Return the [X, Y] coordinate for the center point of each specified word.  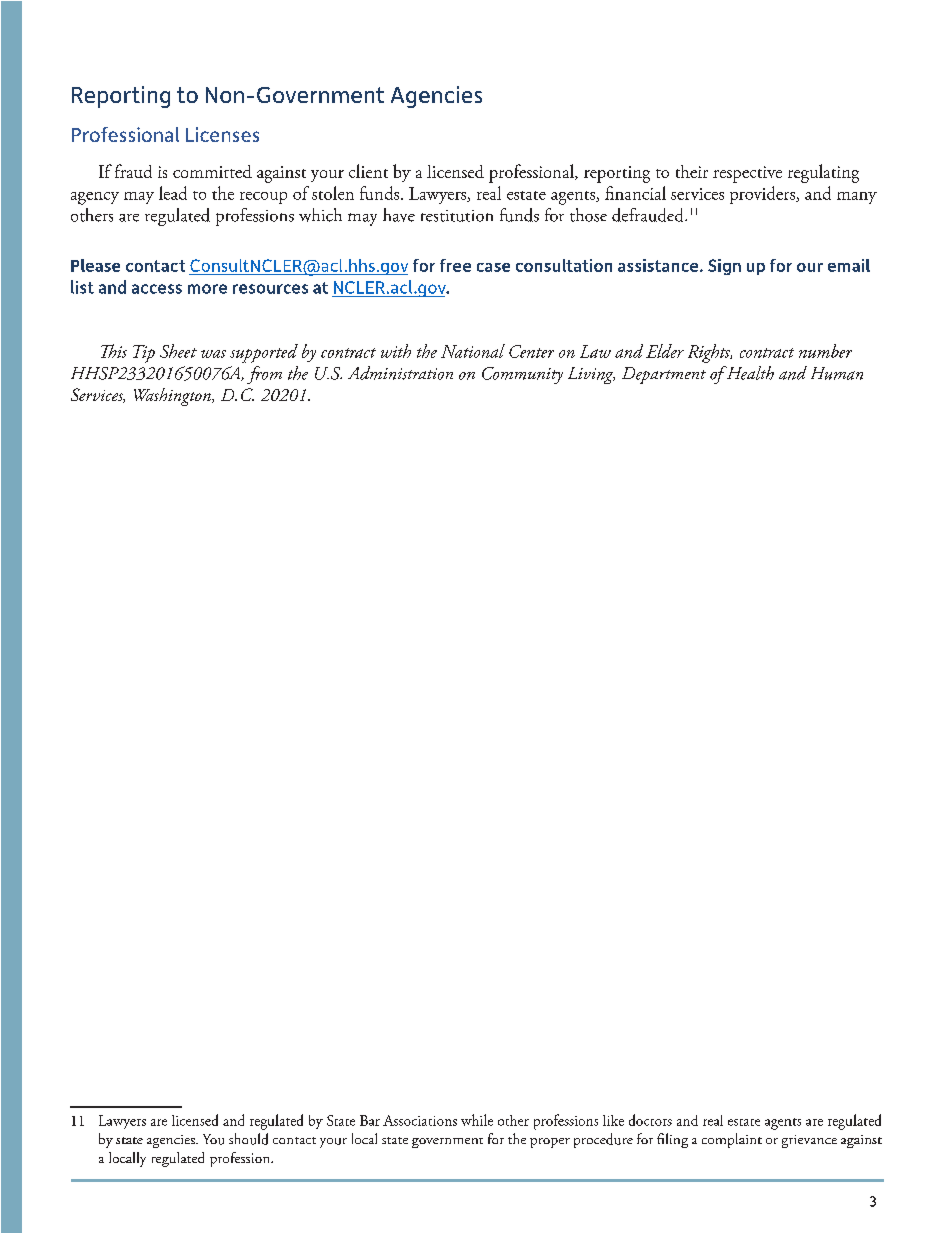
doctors [650, 1120]
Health [749, 373]
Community [522, 375]
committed [212, 171]
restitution [457, 216]
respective [747, 174]
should [248, 1139]
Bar [370, 1120]
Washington [173, 397]
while [477, 1120]
